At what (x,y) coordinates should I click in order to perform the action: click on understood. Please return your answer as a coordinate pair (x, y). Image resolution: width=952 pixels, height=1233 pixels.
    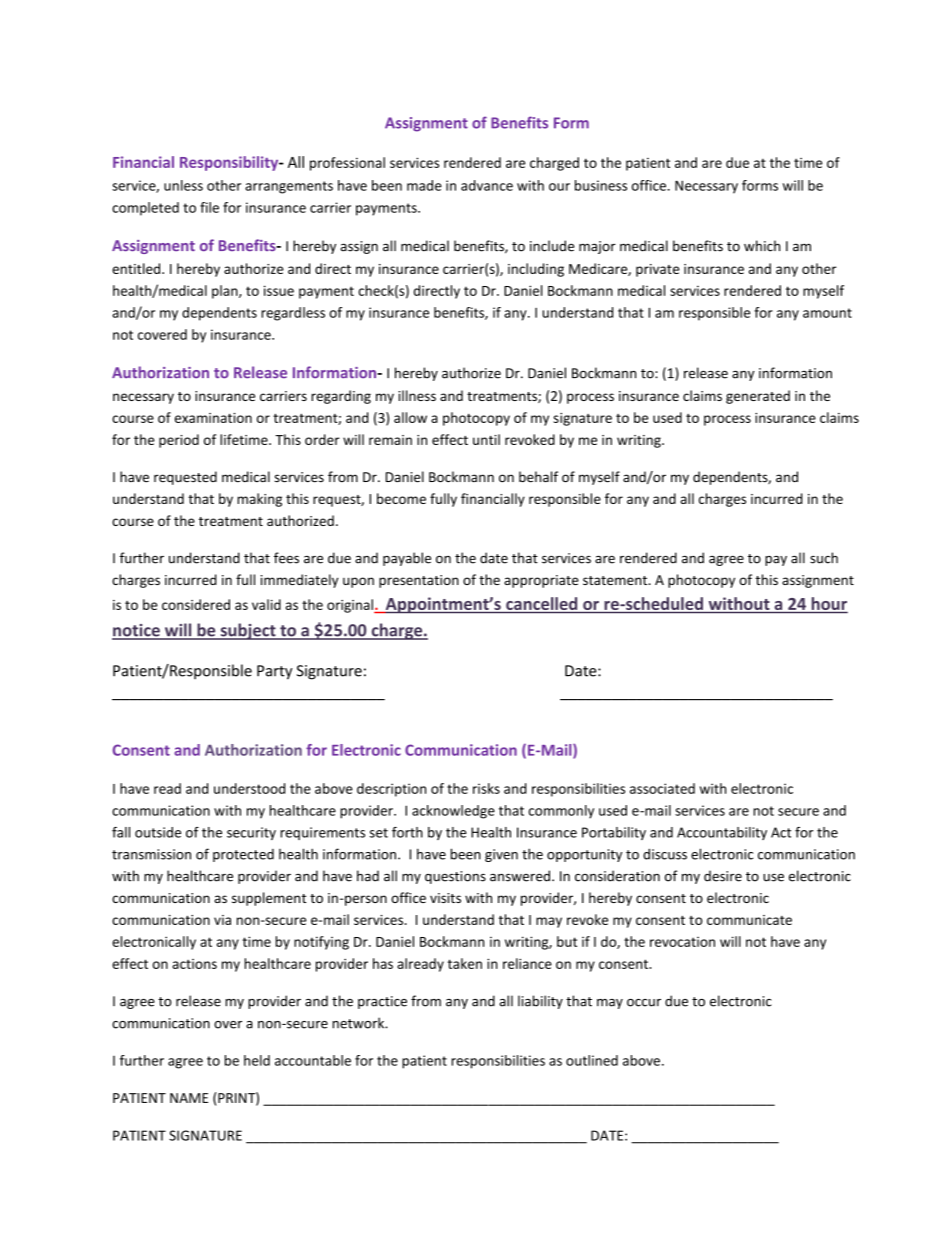
    Looking at the image, I should click on (249, 788).
